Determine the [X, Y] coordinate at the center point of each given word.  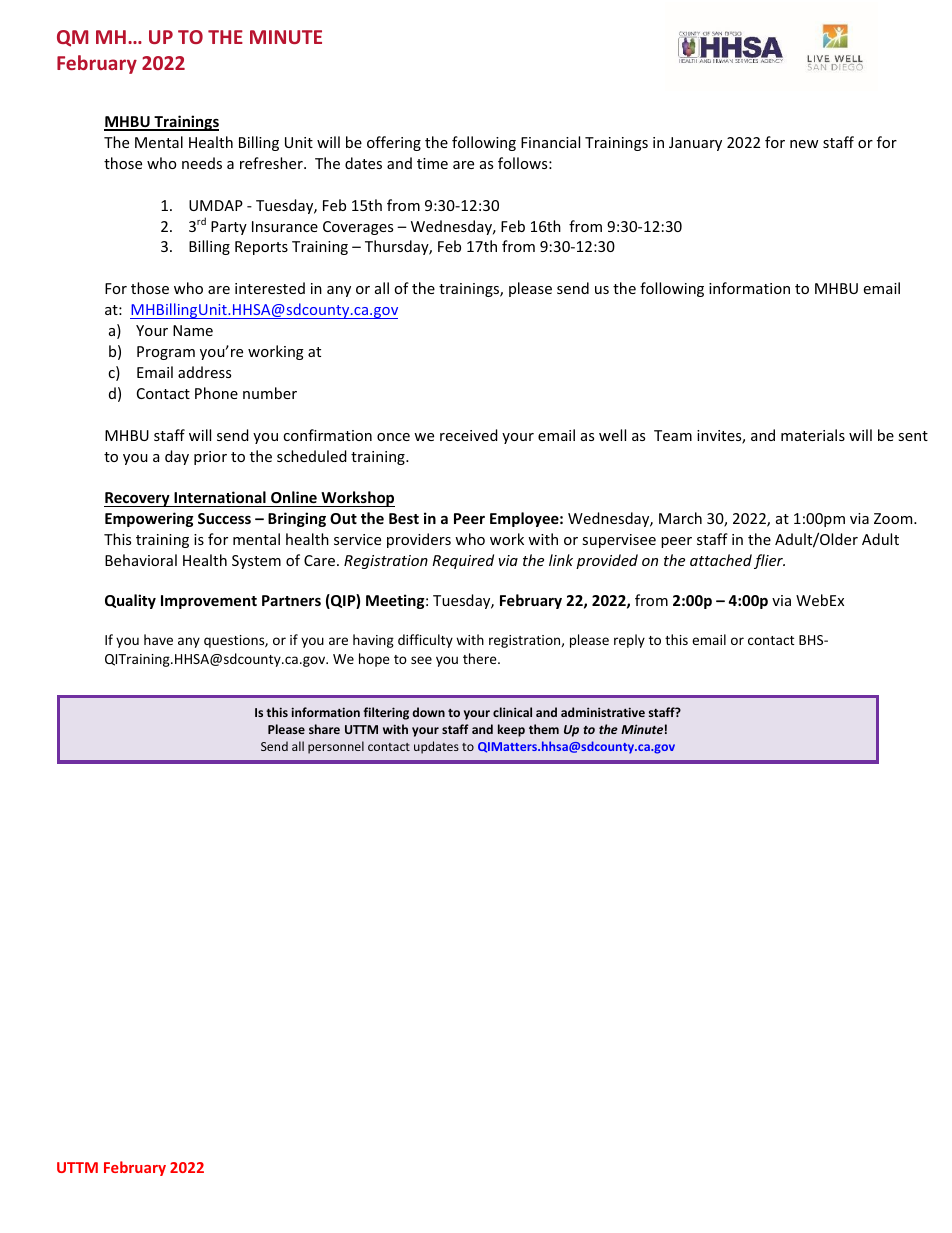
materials [813, 435]
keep [511, 730]
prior [210, 458]
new [804, 144]
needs [202, 163]
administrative [603, 712]
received [469, 435]
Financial [550, 142]
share [324, 729]
